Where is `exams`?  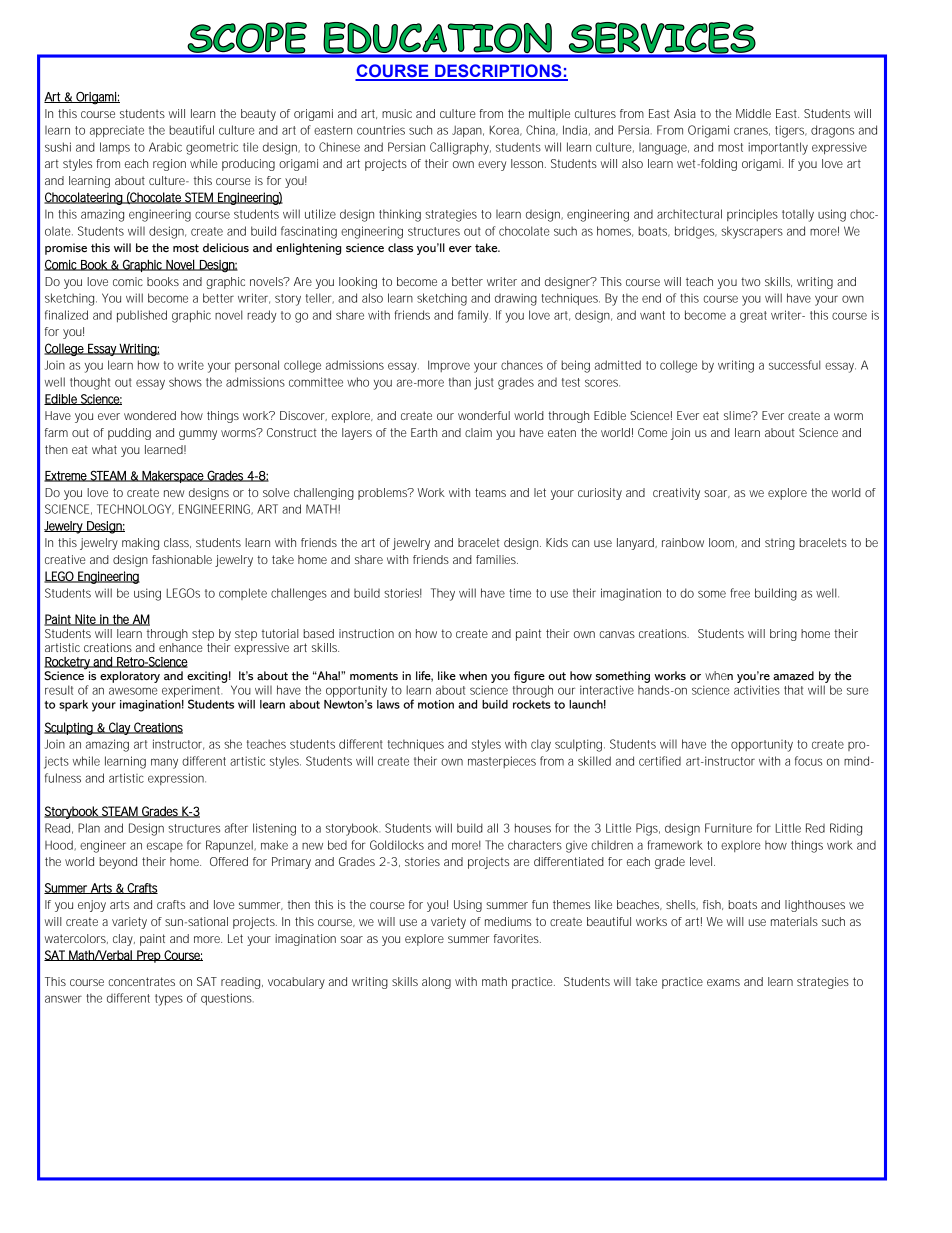
exams is located at coordinates (723, 982).
